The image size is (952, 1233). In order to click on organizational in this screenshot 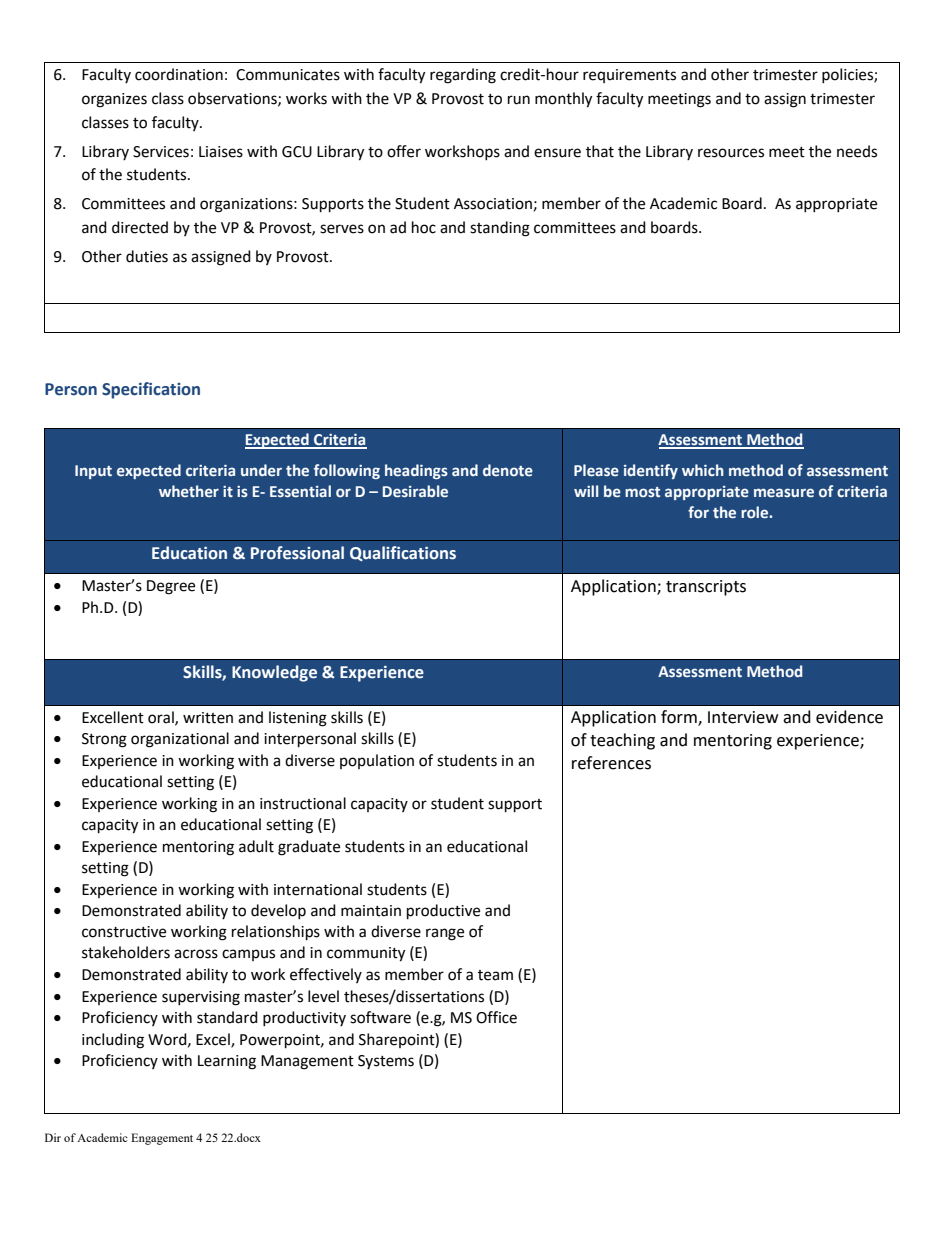, I will do `click(180, 740)`.
